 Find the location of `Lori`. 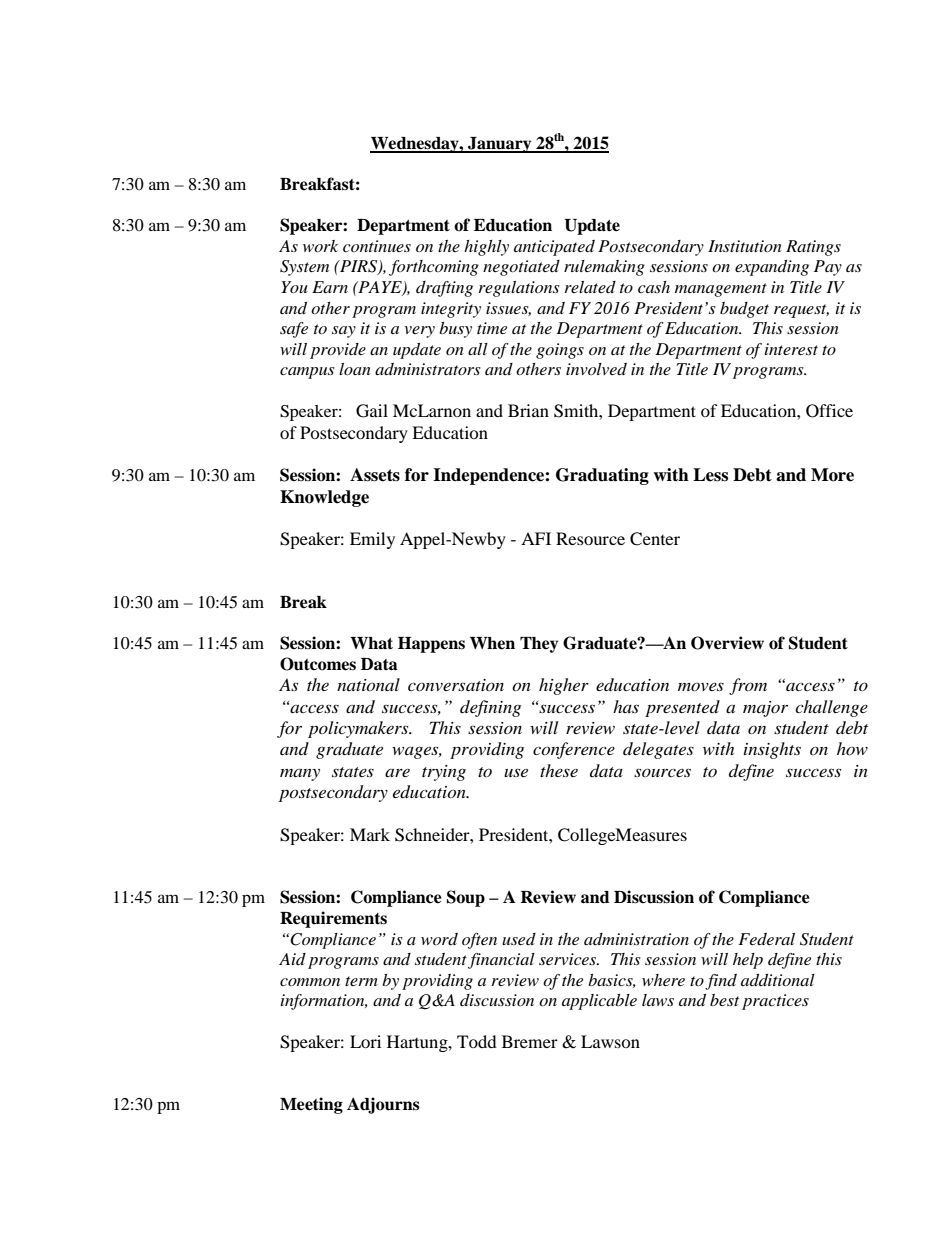

Lori is located at coordinates (365, 1041).
